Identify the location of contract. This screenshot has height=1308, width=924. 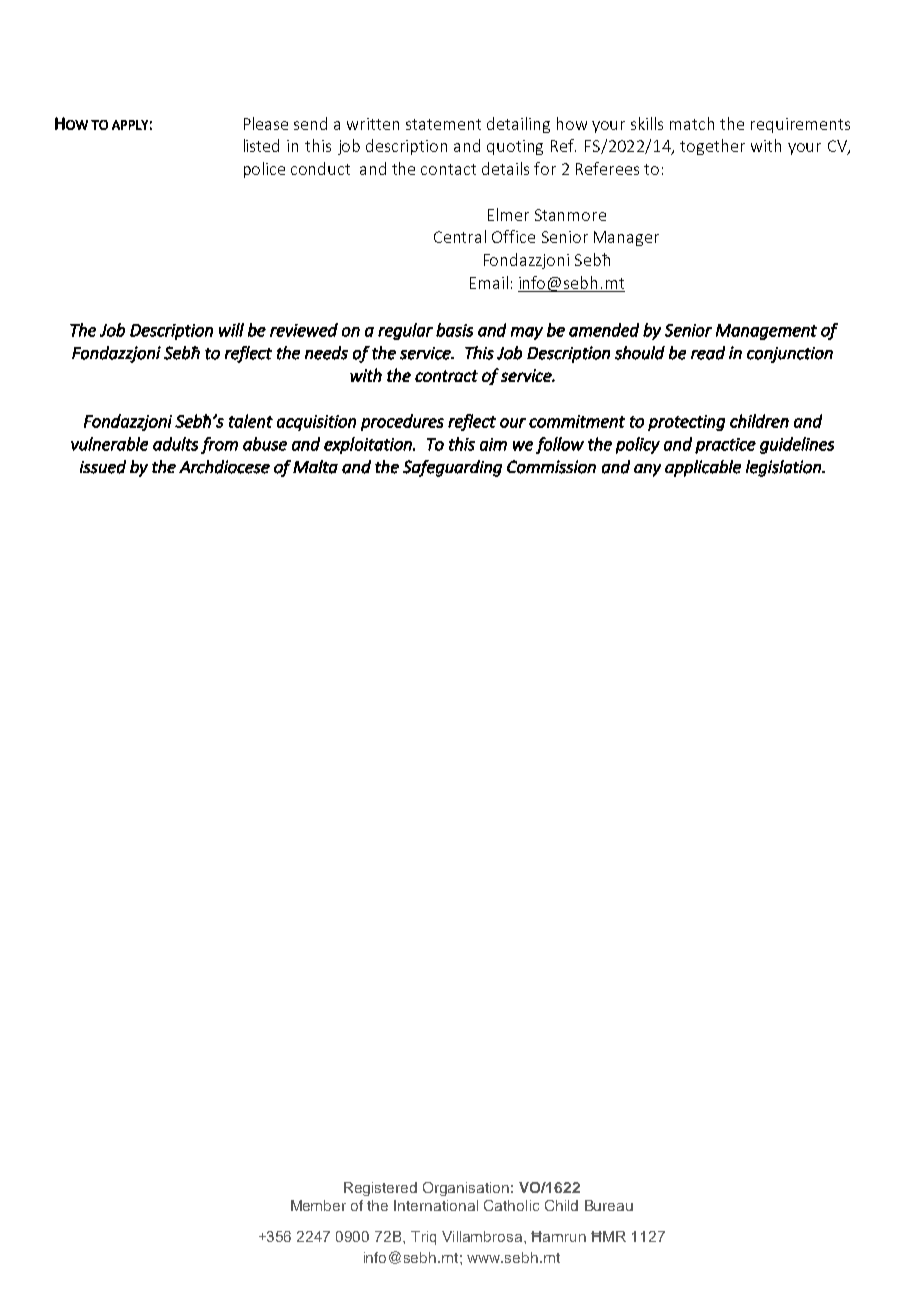
(446, 376).
